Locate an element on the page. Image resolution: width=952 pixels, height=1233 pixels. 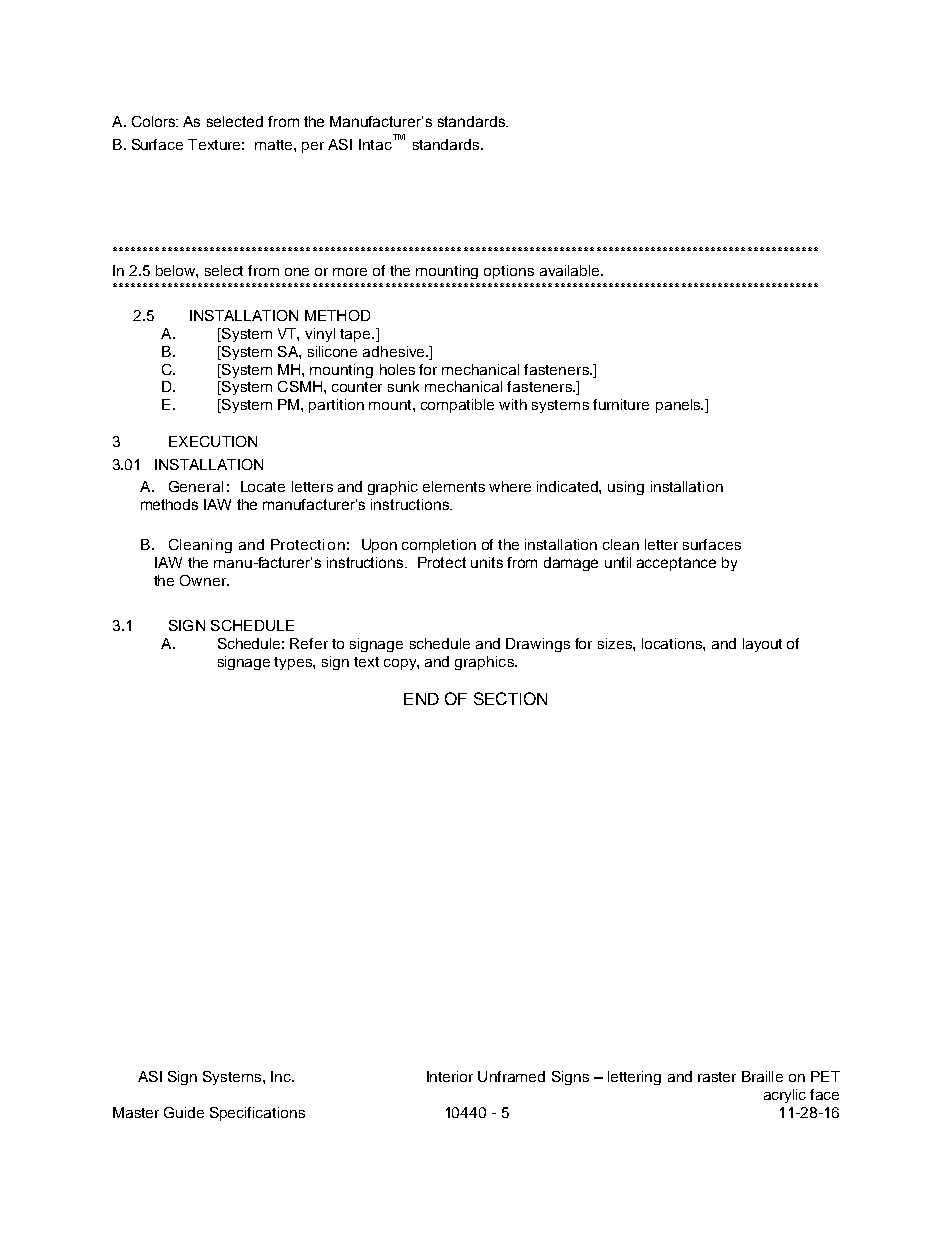
matte is located at coordinates (275, 145).
